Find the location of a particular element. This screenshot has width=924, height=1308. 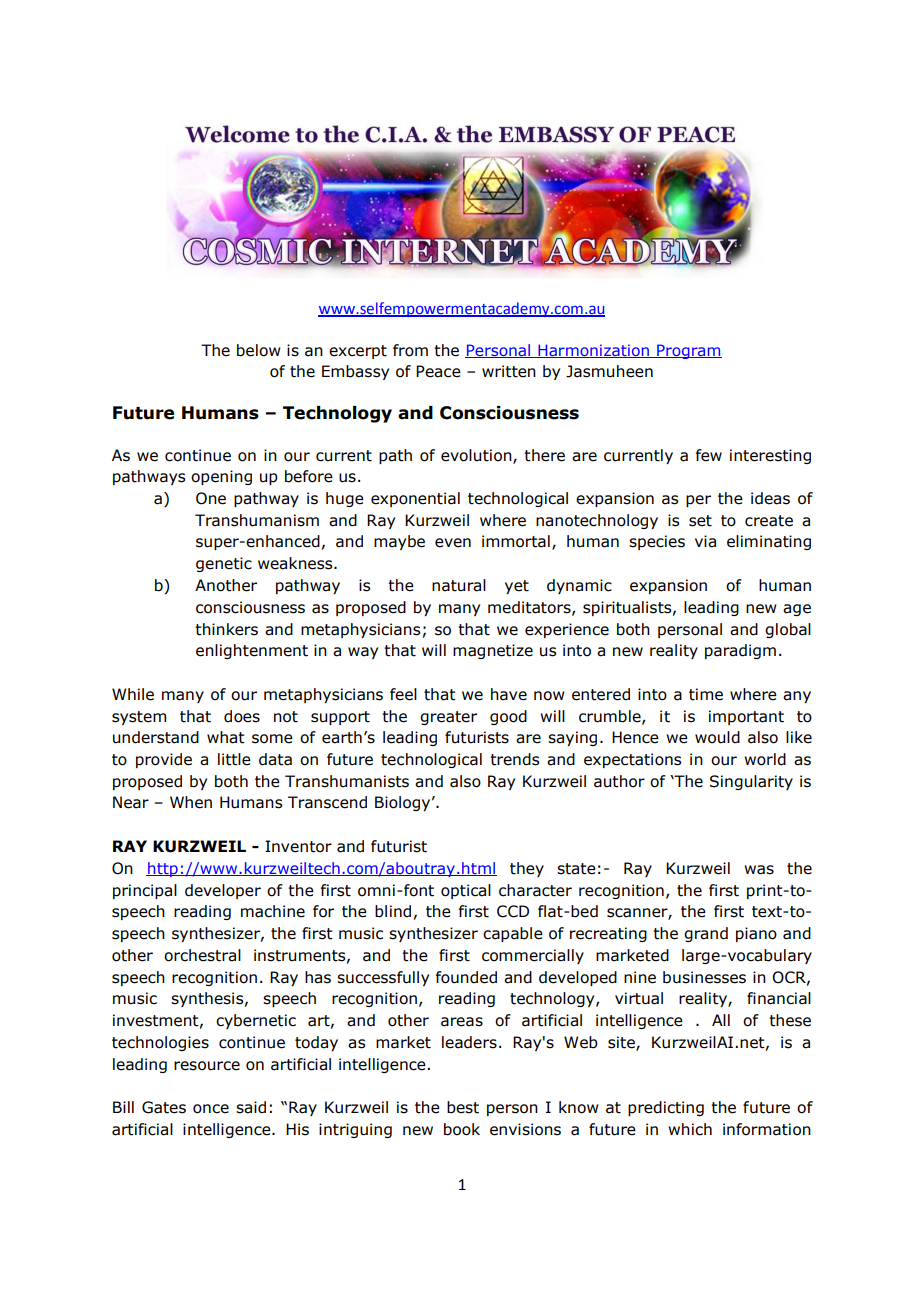

best is located at coordinates (463, 1107).
